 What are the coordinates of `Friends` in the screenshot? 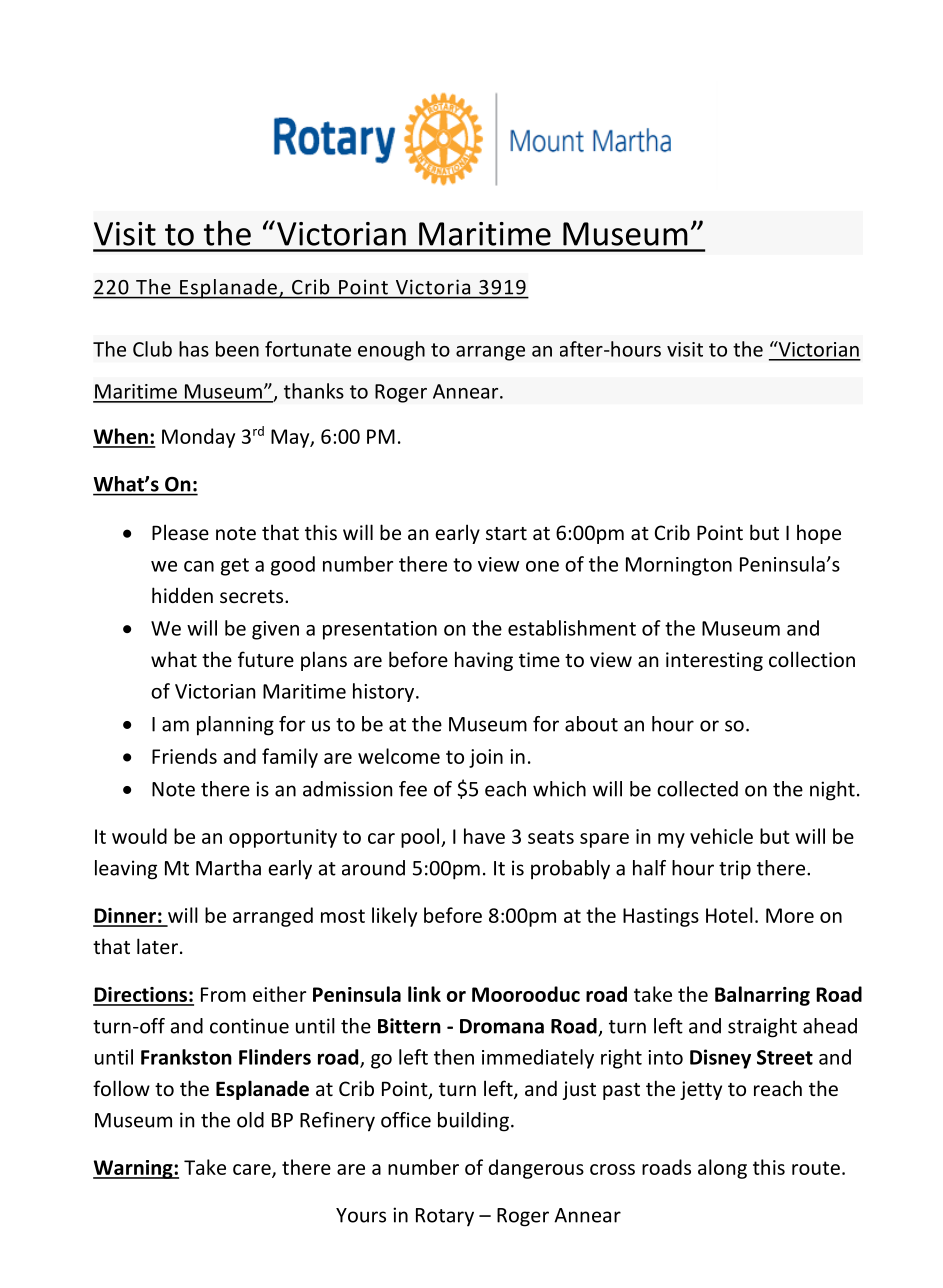 It's located at (184, 756).
